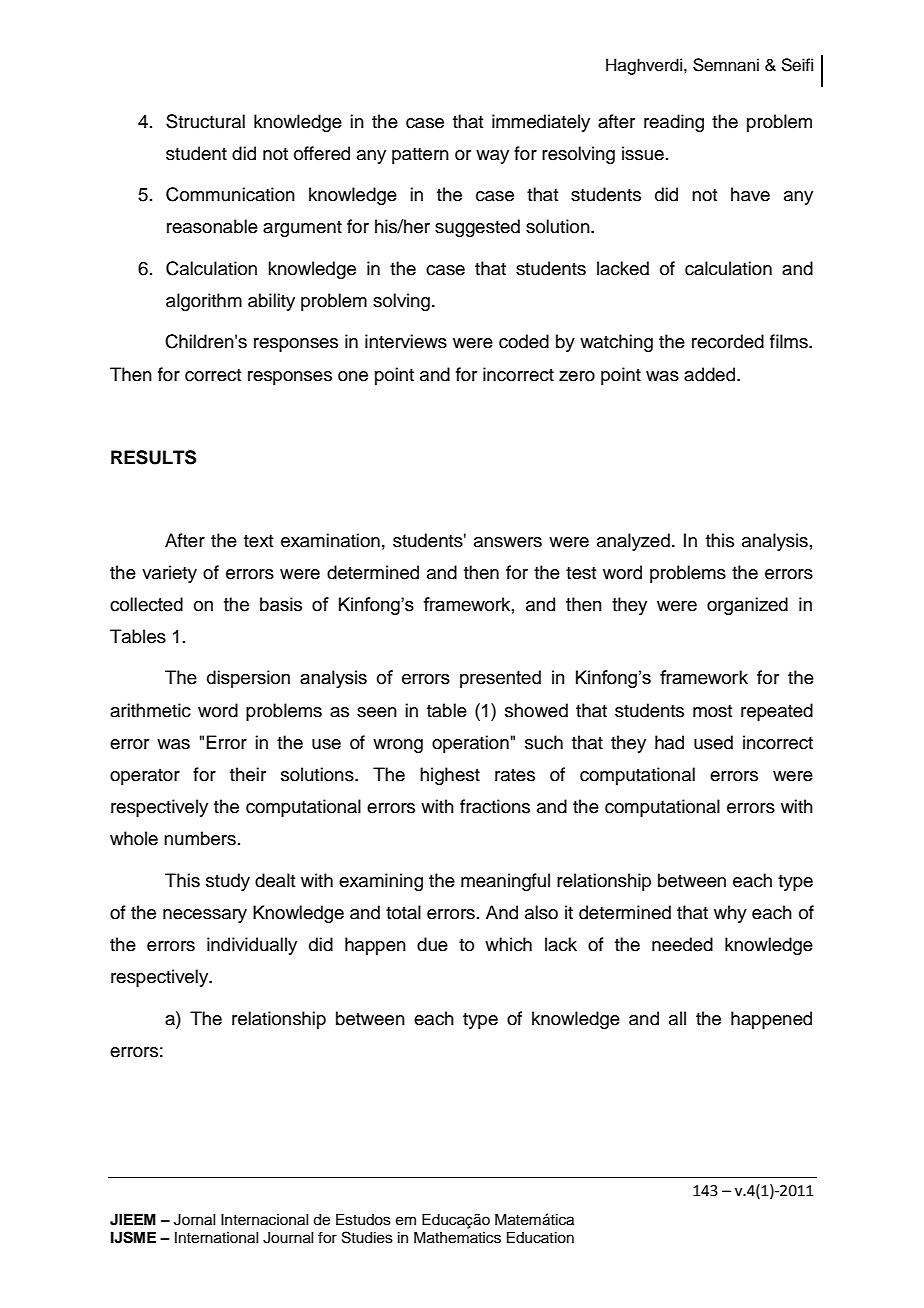 This document has height=1308, width=924. What do you see at coordinates (709, 374) in the document?
I see `added` at bounding box center [709, 374].
